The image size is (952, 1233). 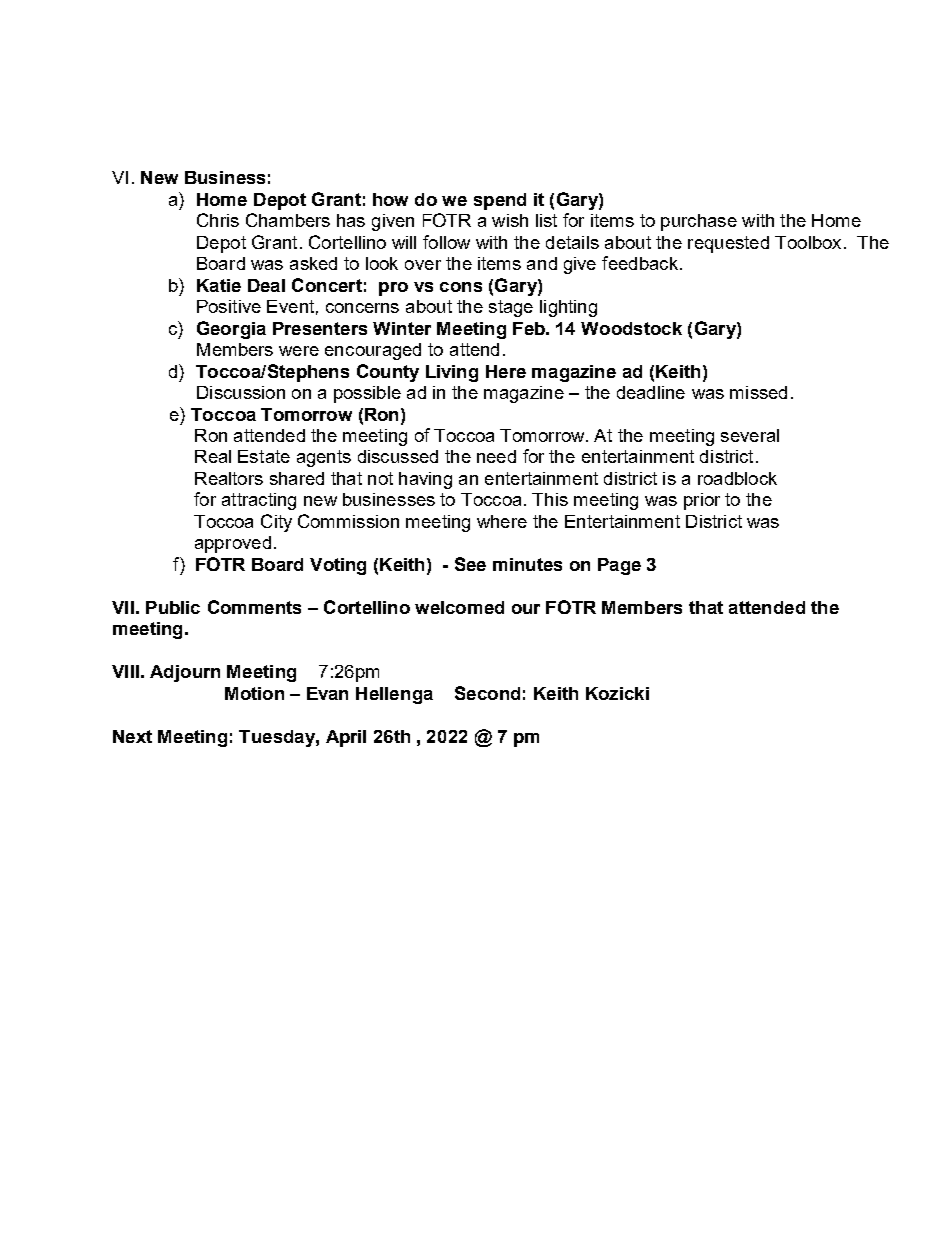 I want to click on Next, so click(x=132, y=736).
